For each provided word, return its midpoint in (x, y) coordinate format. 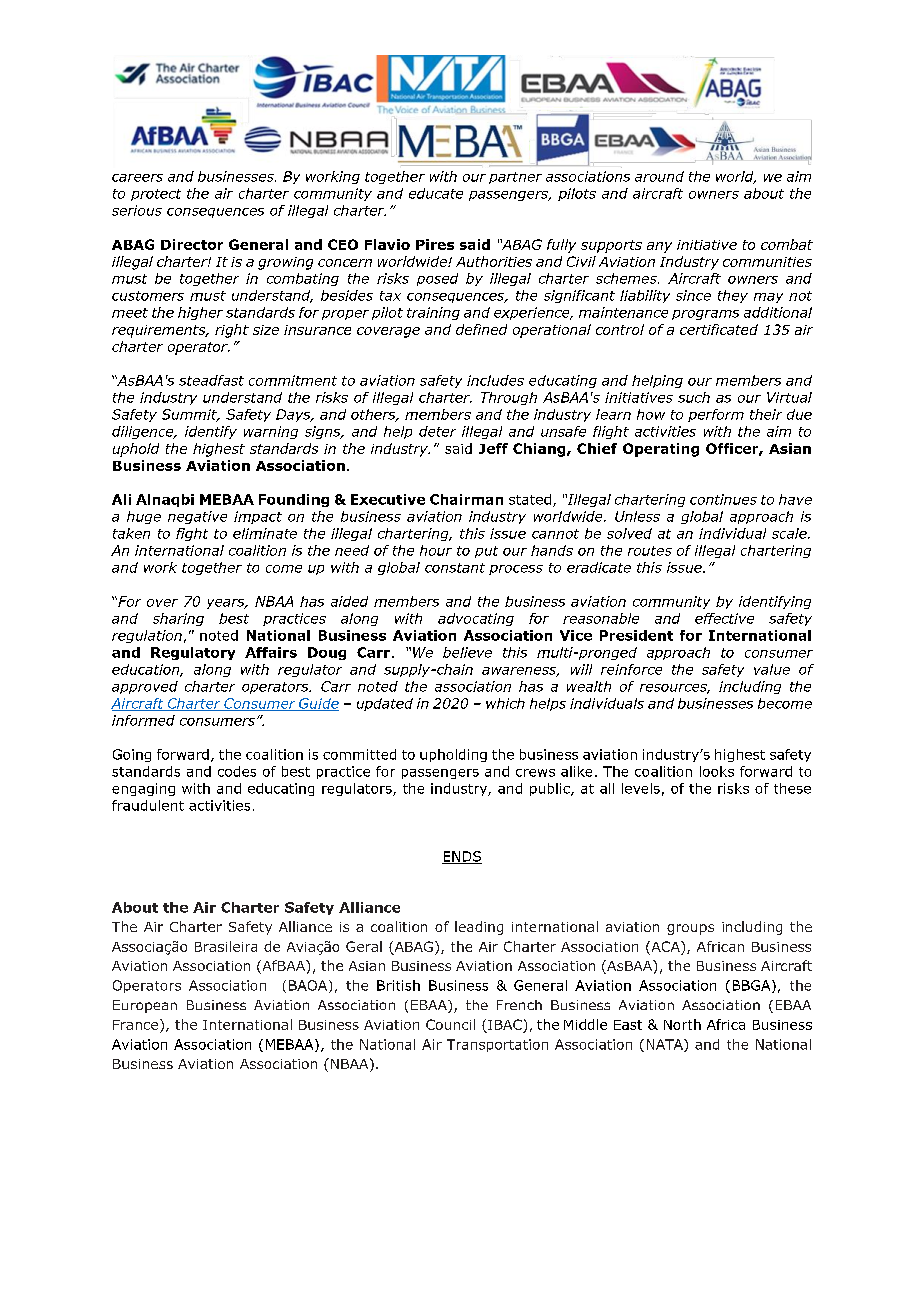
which (505, 703)
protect (156, 195)
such (694, 397)
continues (723, 499)
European (145, 1006)
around (659, 176)
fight (192, 534)
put (486, 552)
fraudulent (148, 805)
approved (145, 687)
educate (436, 193)
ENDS (462, 857)
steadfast (211, 380)
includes (495, 380)
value (772, 669)
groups (690, 929)
